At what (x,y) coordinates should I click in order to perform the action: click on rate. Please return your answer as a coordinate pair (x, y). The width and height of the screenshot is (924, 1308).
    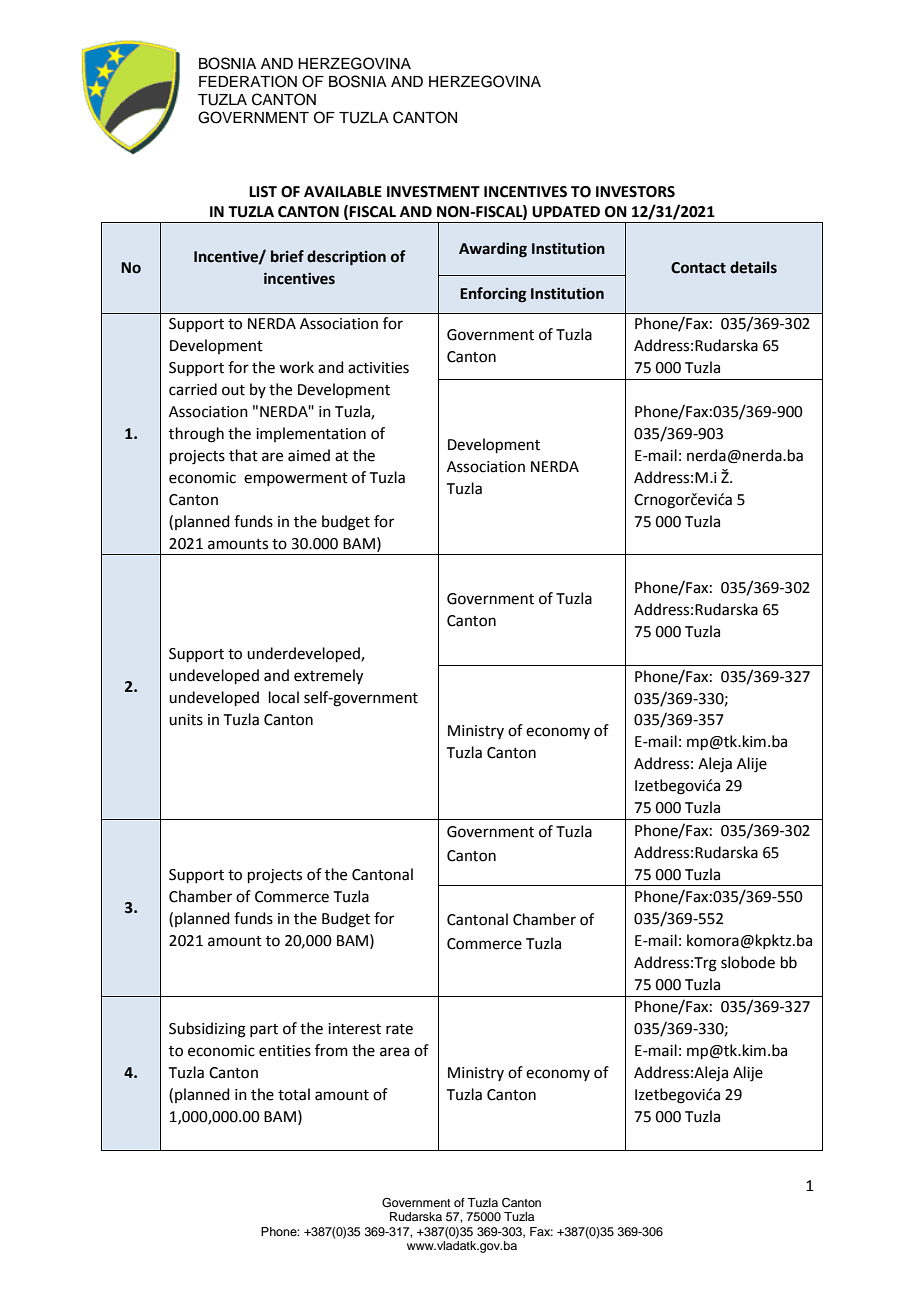
    Looking at the image, I should click on (399, 1029).
